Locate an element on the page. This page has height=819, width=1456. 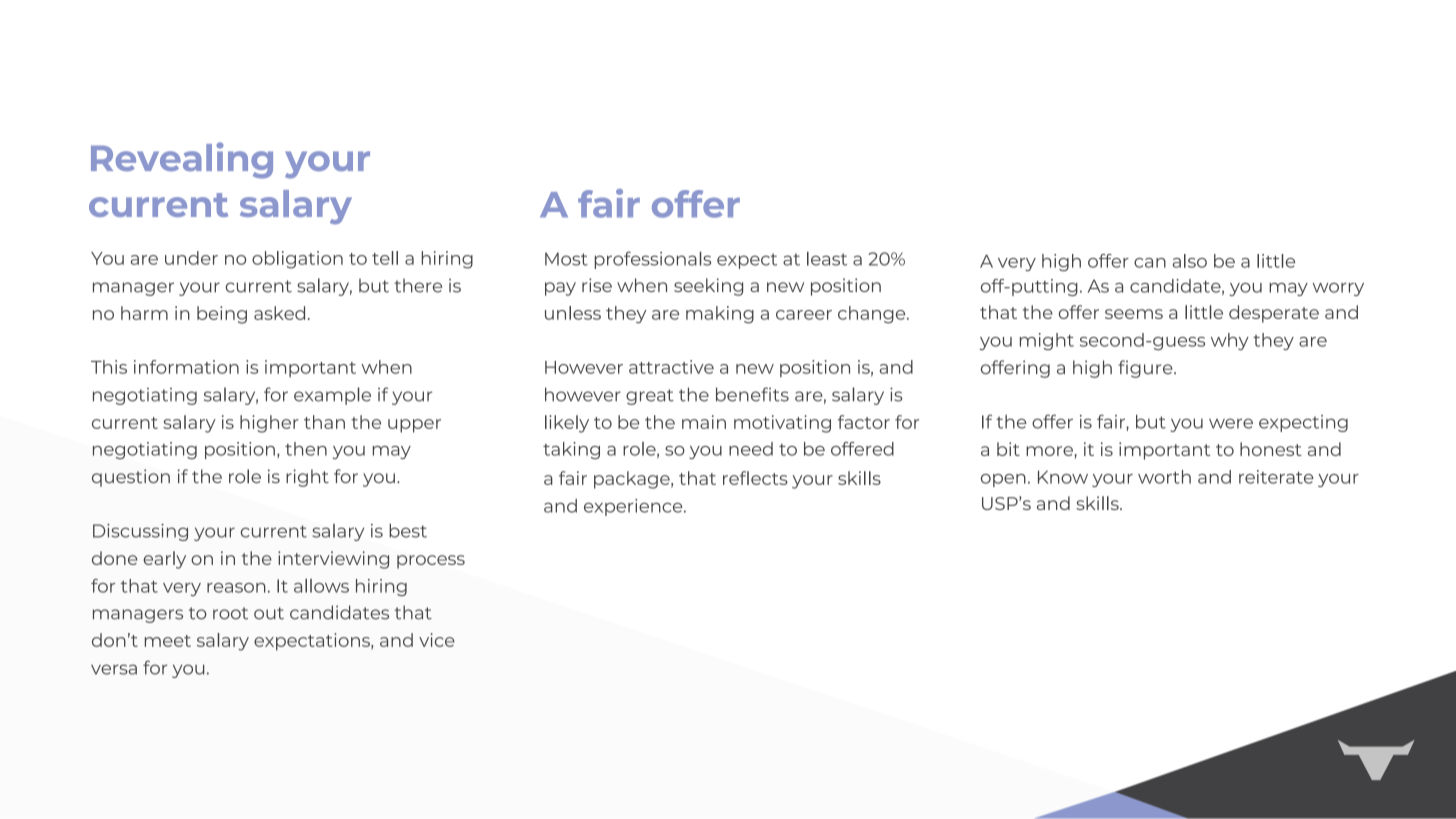
professionals is located at coordinates (653, 260).
